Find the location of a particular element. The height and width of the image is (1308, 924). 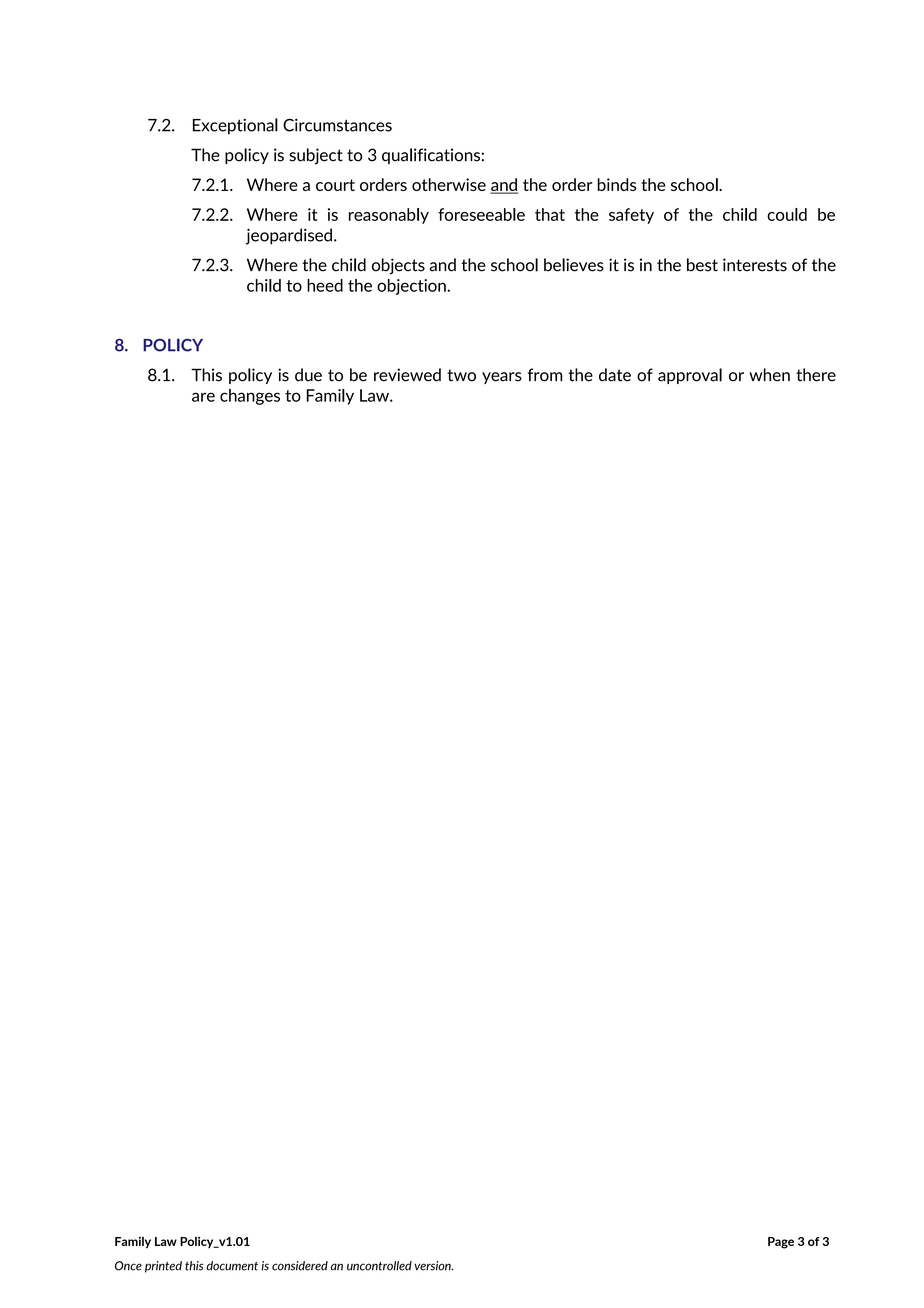

uncontrolled is located at coordinates (379, 1266).
